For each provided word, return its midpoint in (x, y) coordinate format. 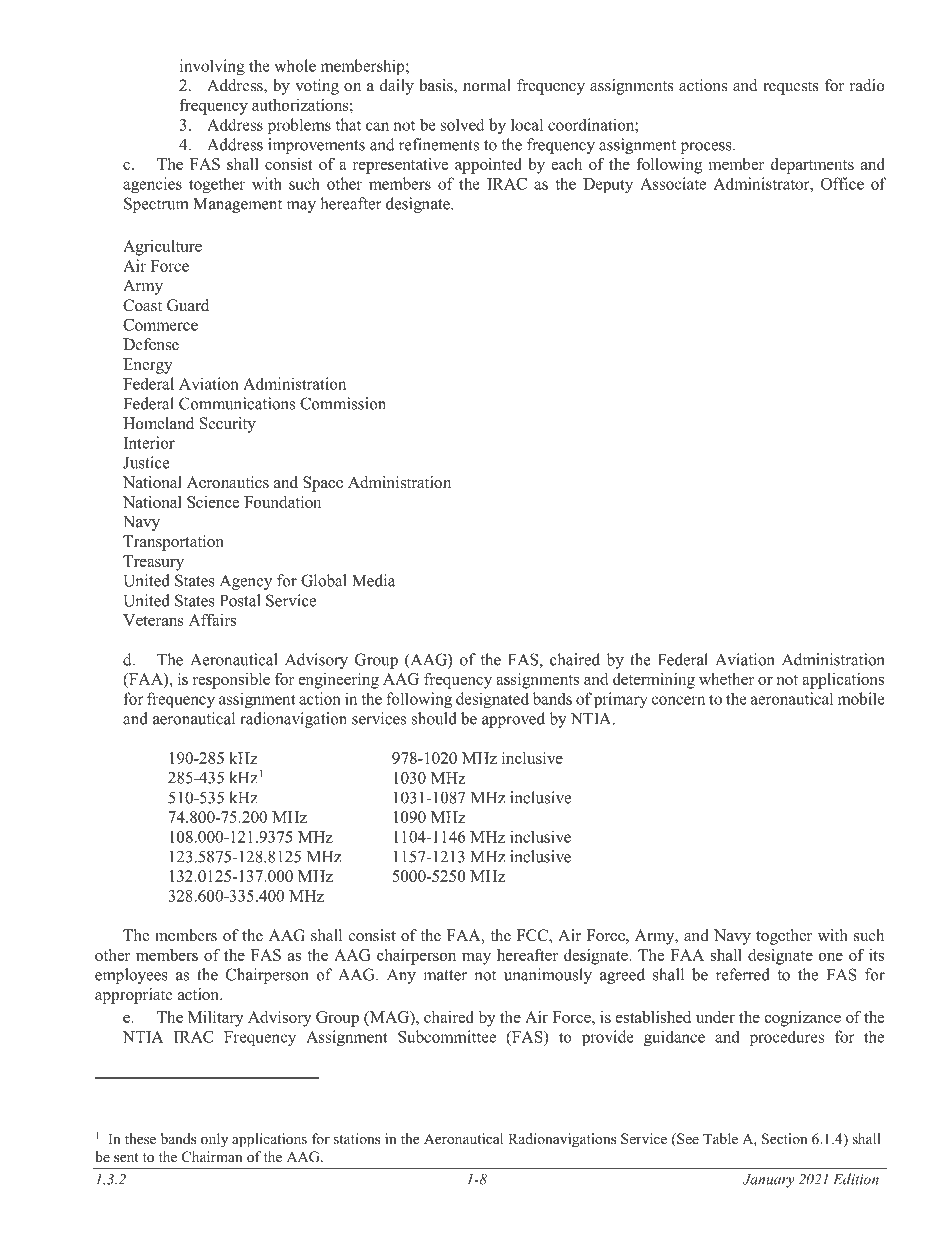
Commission (343, 403)
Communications (237, 403)
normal (487, 85)
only (214, 1140)
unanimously (548, 976)
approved (513, 720)
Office (842, 183)
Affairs (212, 619)
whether (726, 679)
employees (131, 976)
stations (357, 1139)
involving (212, 67)
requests (791, 88)
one (831, 956)
